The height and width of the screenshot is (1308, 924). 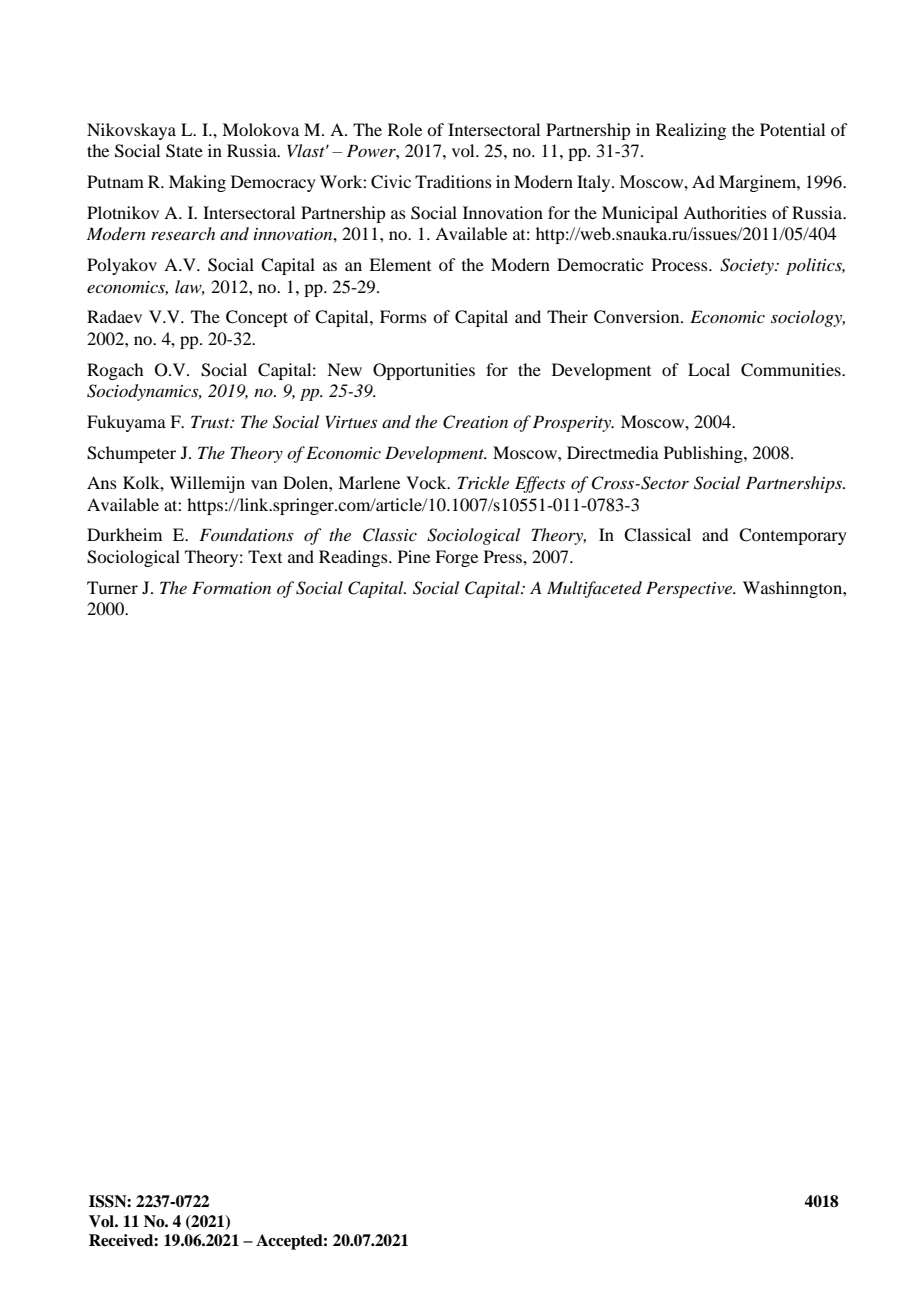 I want to click on Creation, so click(x=475, y=422).
